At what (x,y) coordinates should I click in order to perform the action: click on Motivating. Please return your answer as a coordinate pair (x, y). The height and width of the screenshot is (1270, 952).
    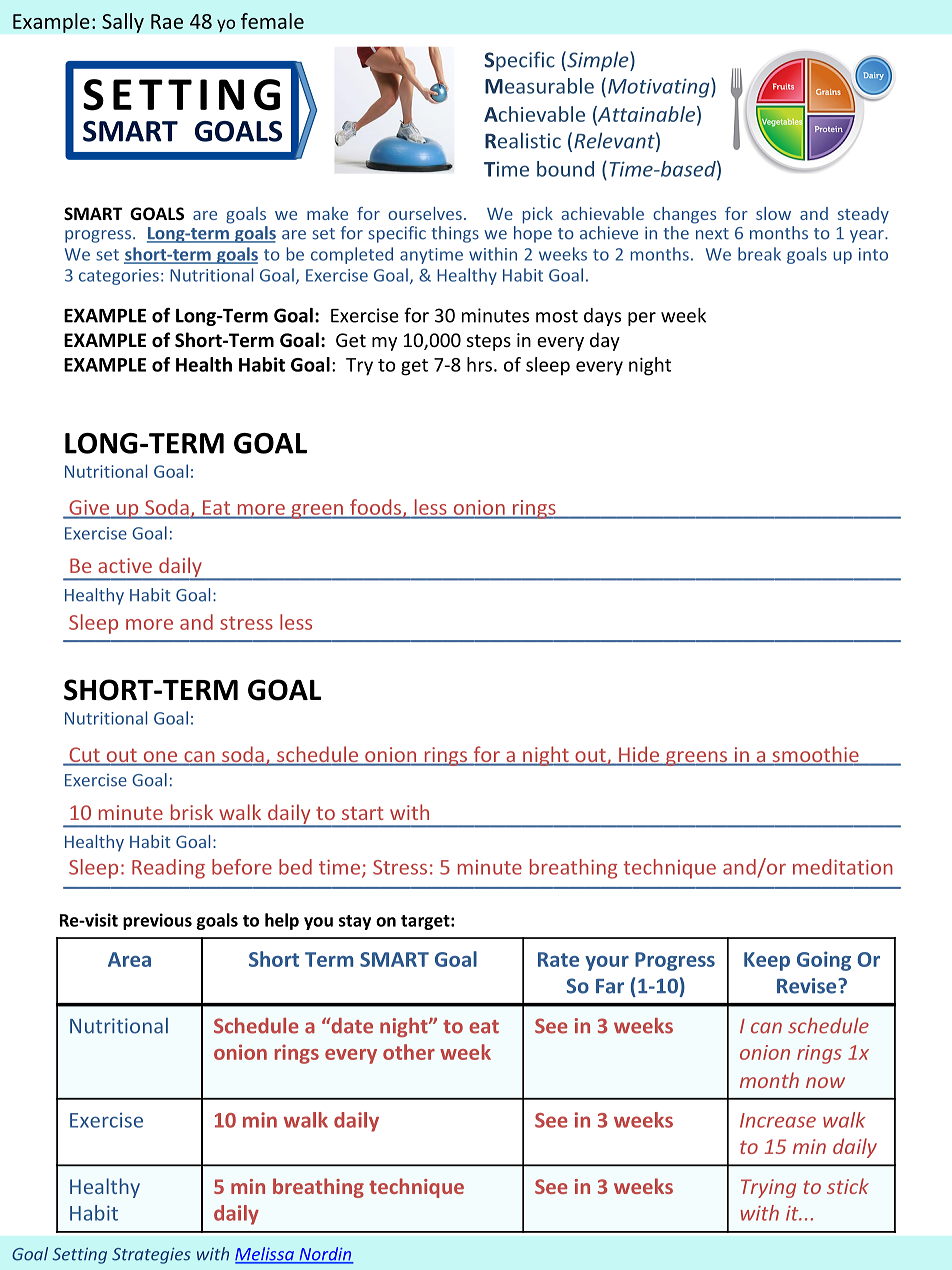
    Looking at the image, I should click on (660, 88).
